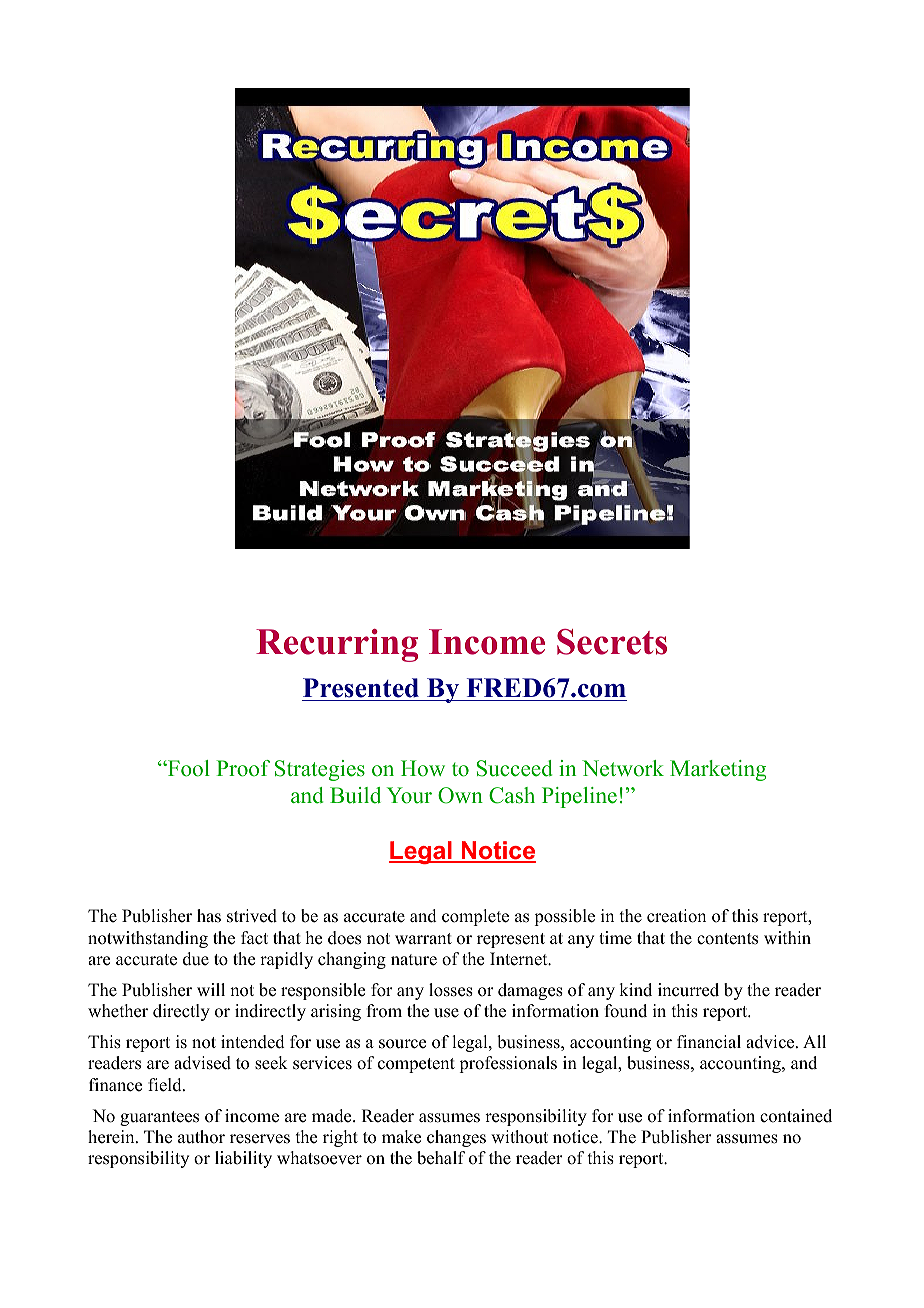  Describe the element at coordinates (456, 1138) in the screenshot. I see `changes` at that location.
